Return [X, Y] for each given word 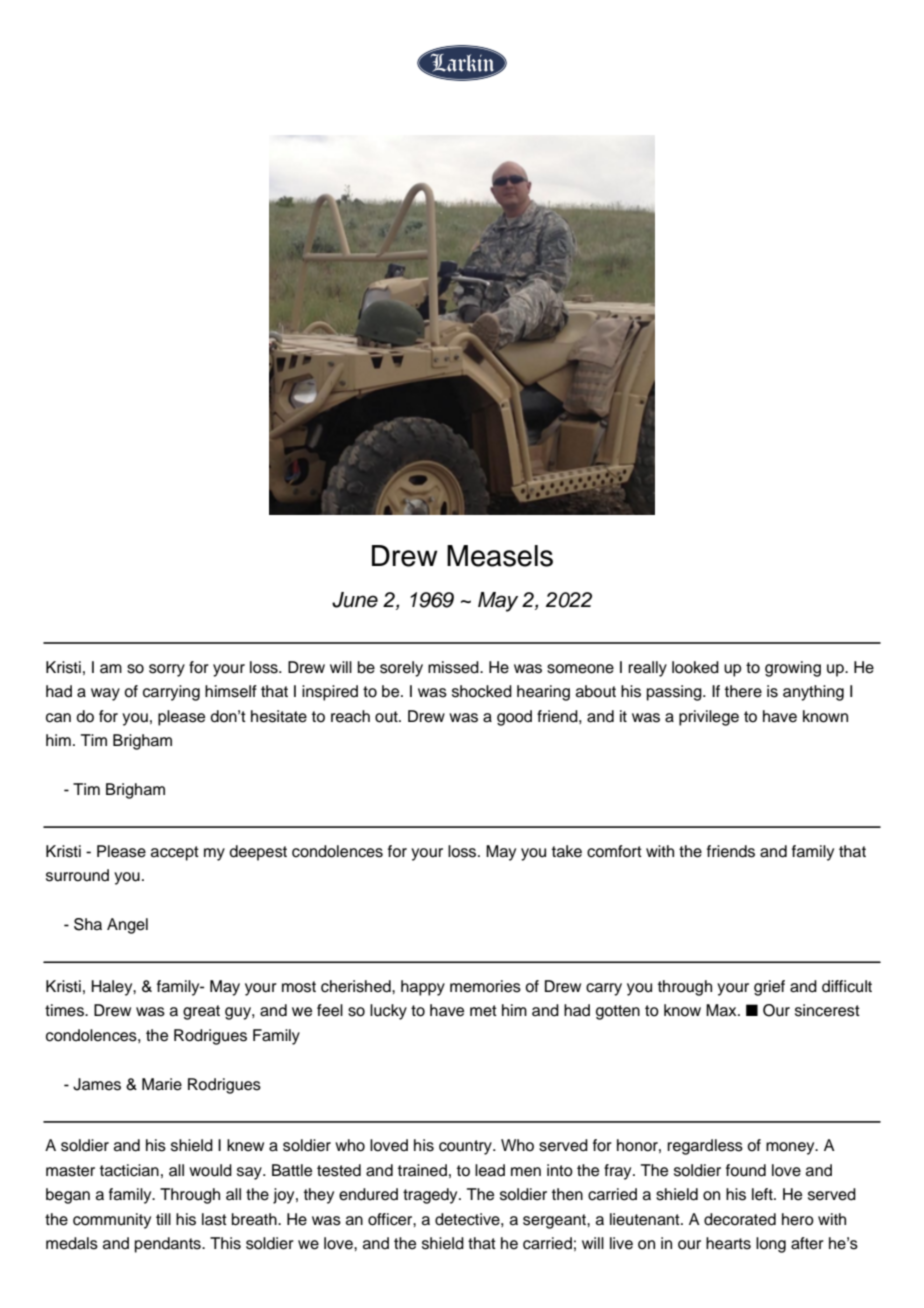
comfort [614, 851]
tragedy [431, 1196]
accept [175, 853]
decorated [740, 1219]
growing [793, 669]
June [355, 600]
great [201, 1012]
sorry [167, 670]
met [483, 1011]
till [163, 1219]
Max [722, 1010]
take [567, 851]
